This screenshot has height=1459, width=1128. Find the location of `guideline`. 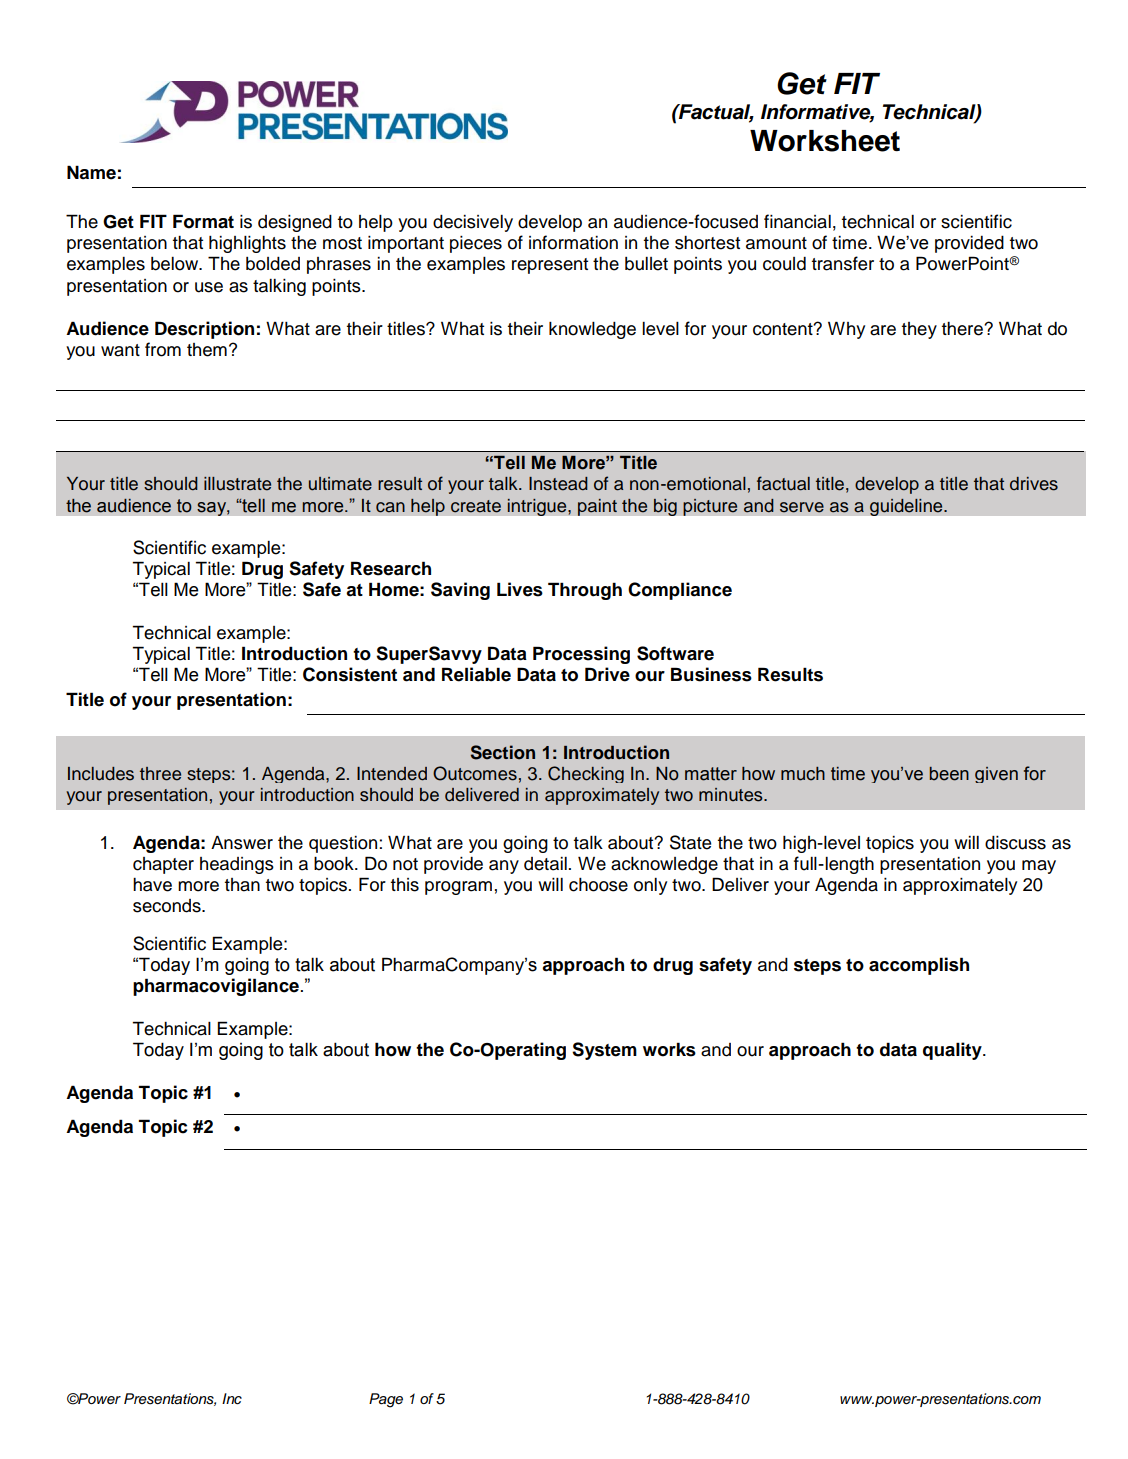

guideline is located at coordinates (907, 507).
